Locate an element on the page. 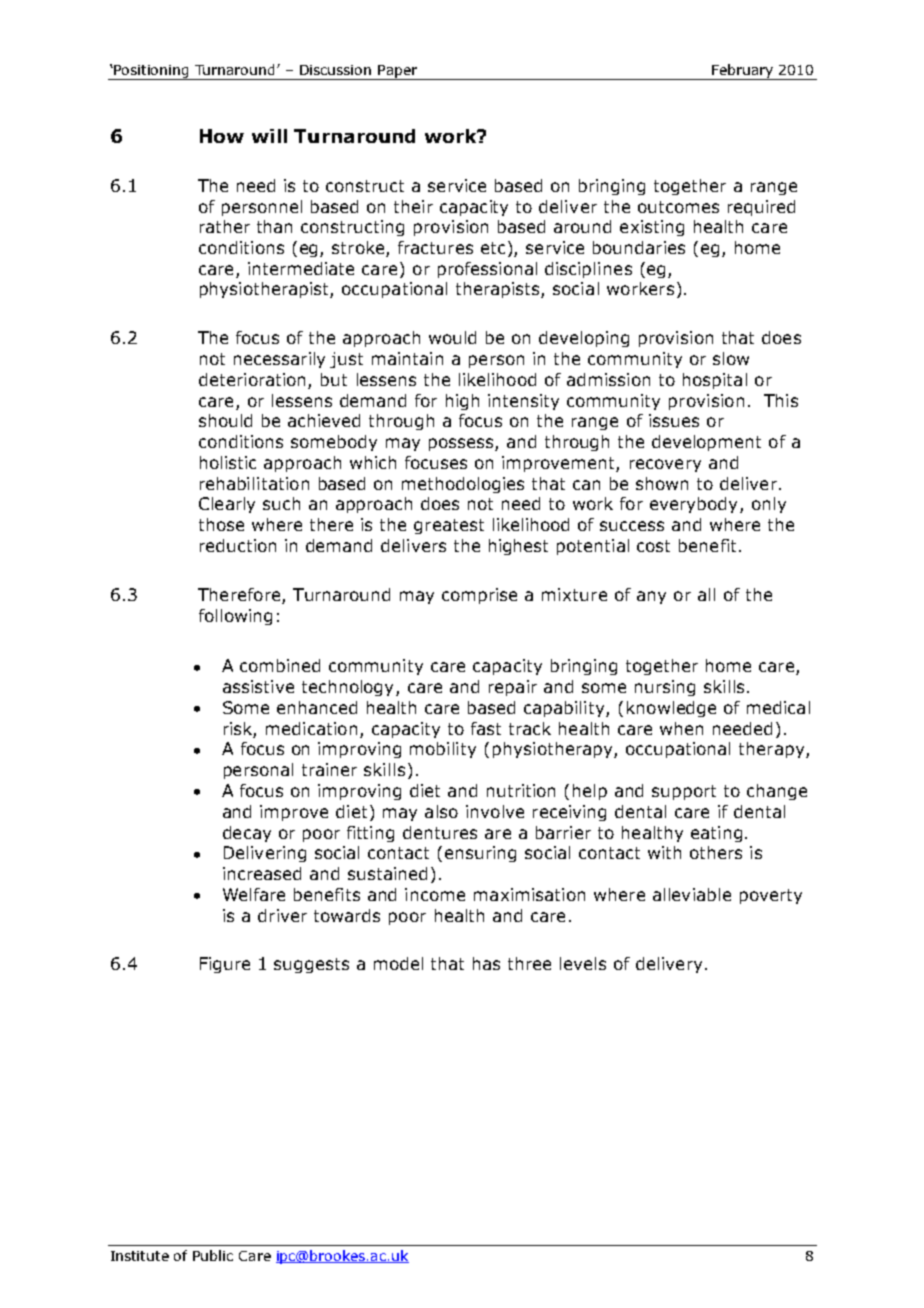  has is located at coordinates (486, 963).
